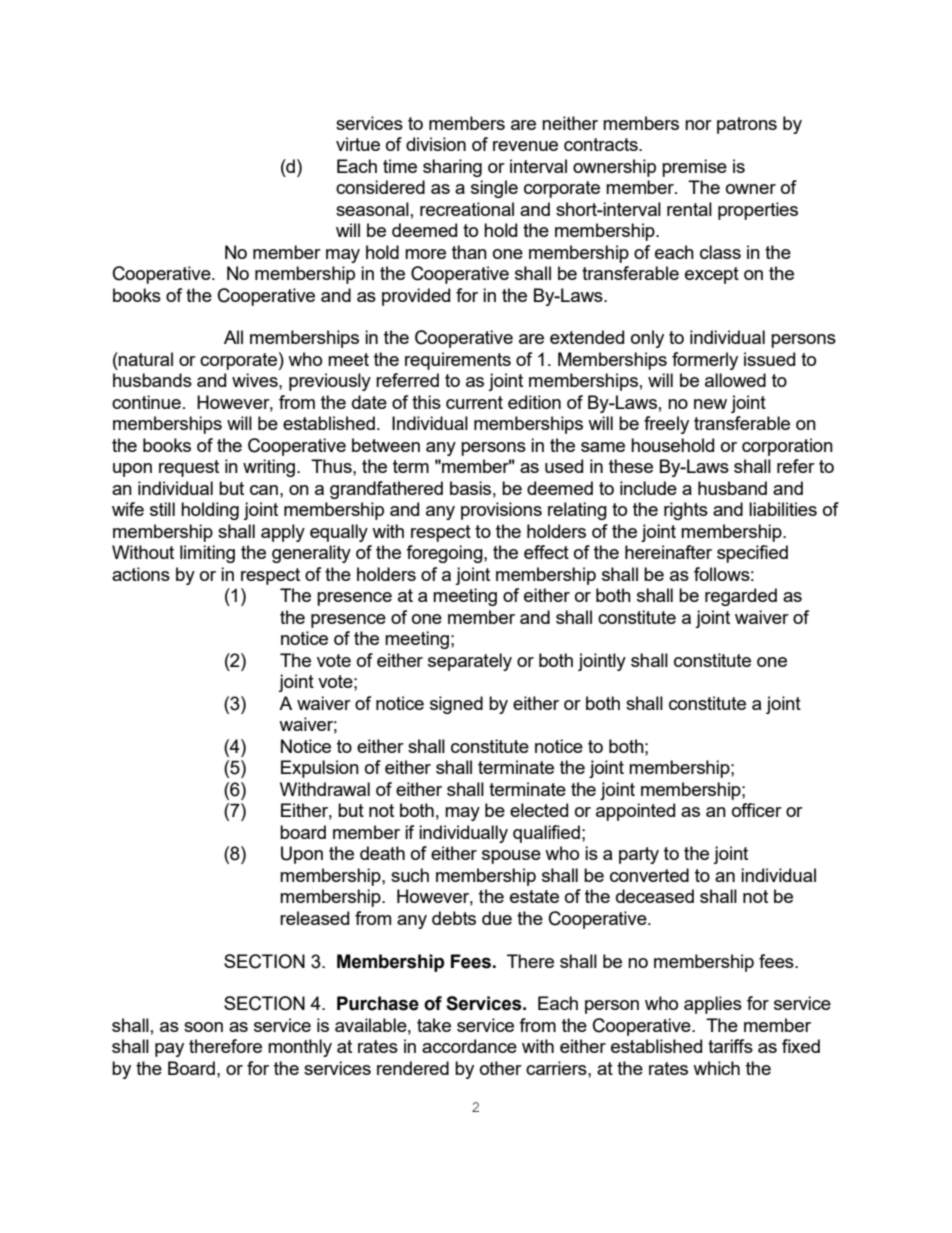 Image resolution: width=952 pixels, height=1233 pixels. Describe the element at coordinates (741, 597) in the image. I see `regarded` at that location.
